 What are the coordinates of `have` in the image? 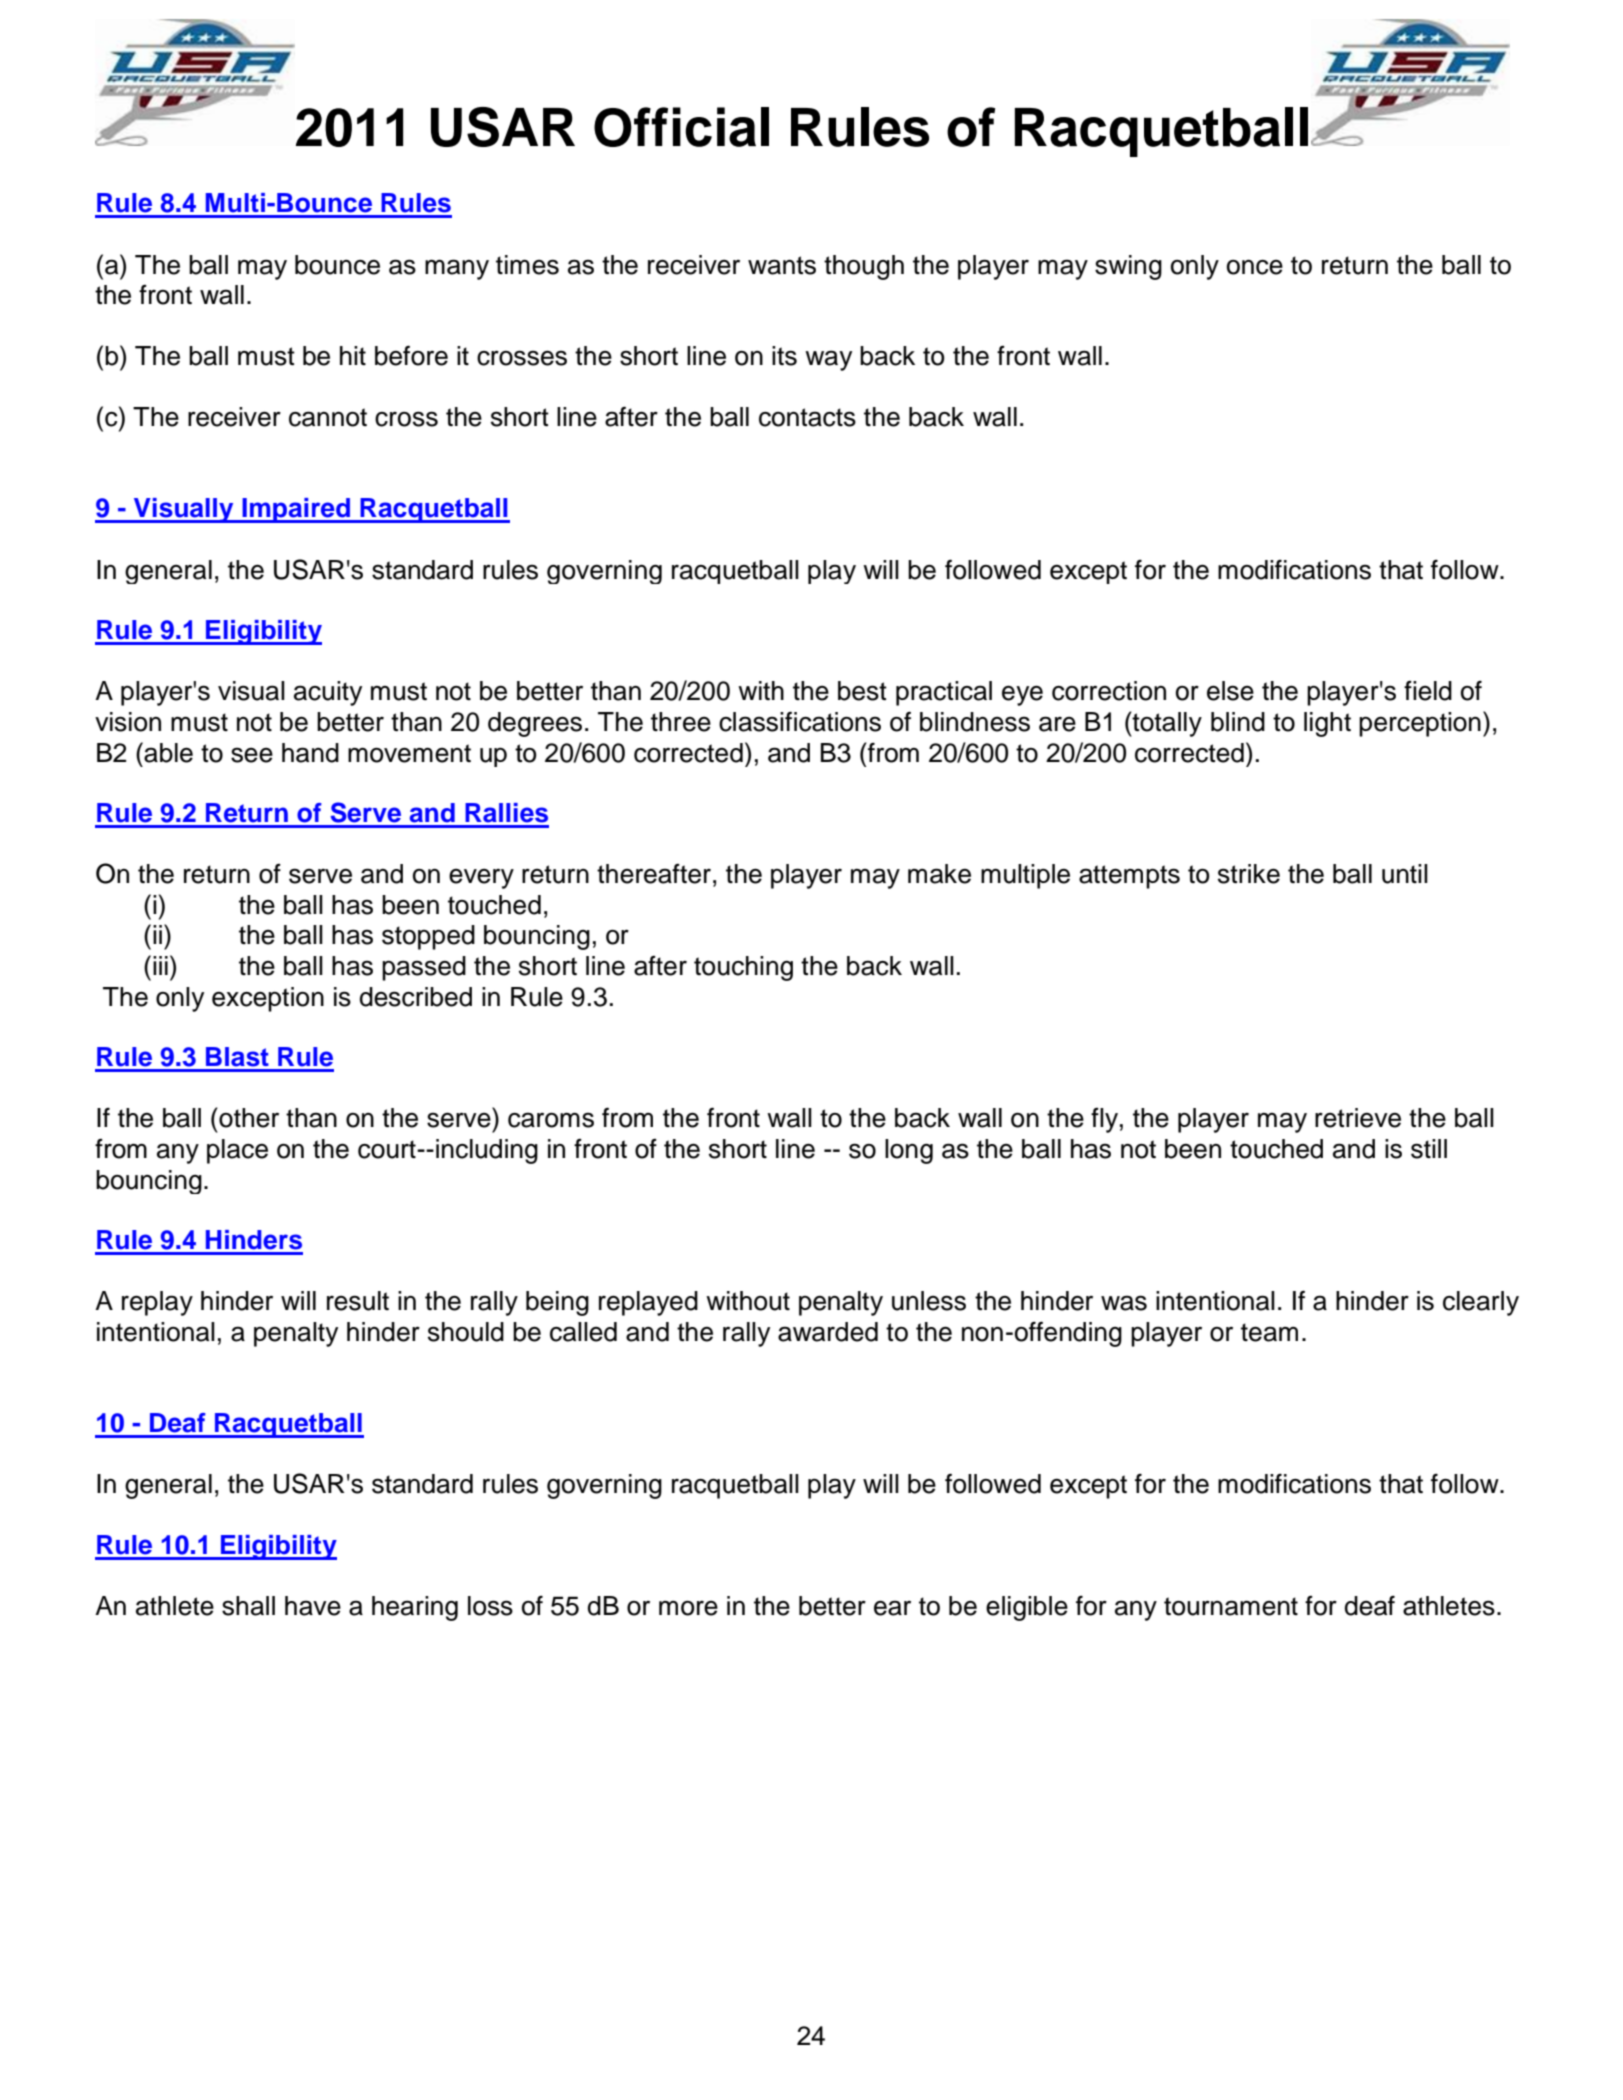 It's located at (313, 1606).
